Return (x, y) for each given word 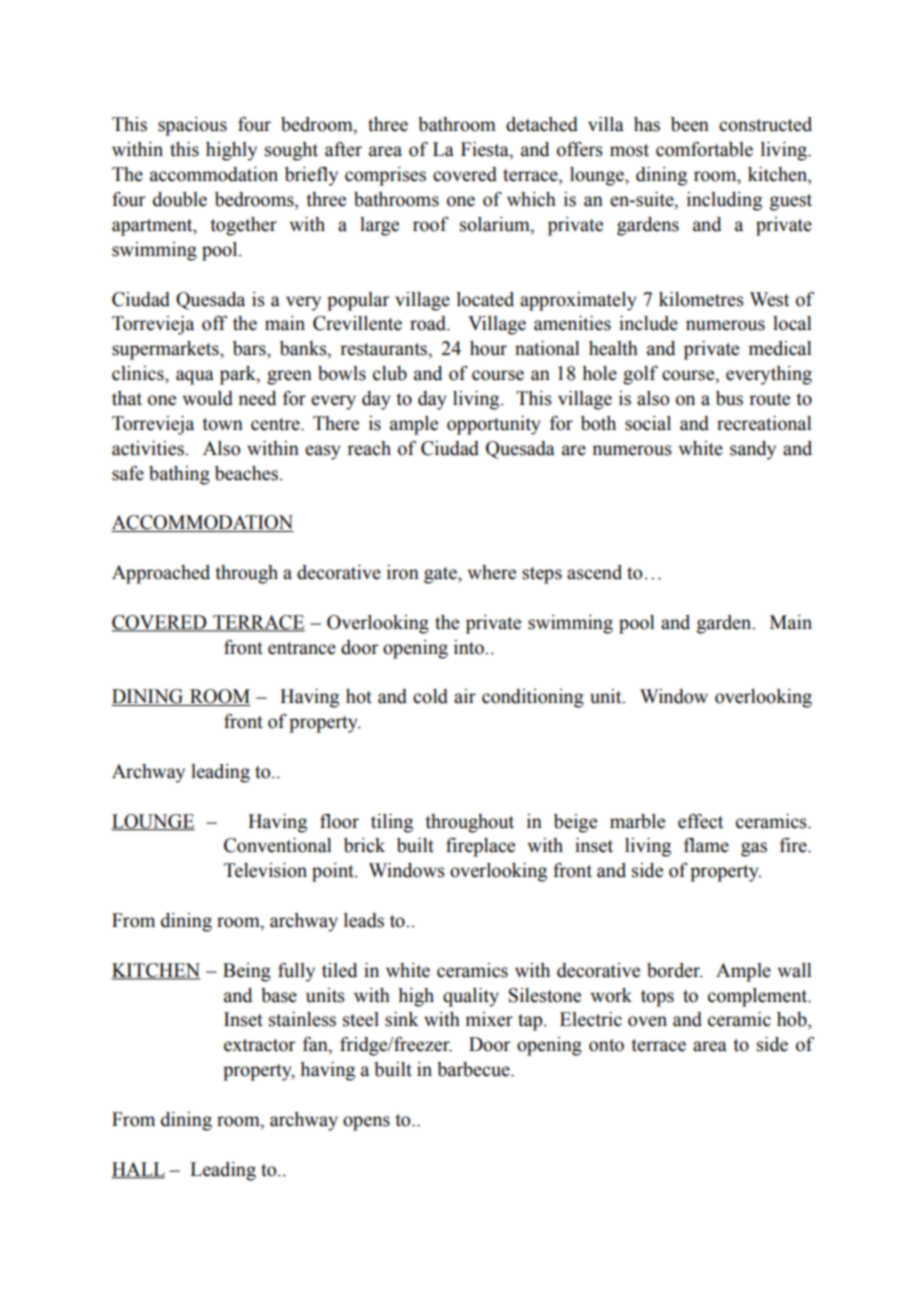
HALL (138, 1170)
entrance (302, 648)
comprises (385, 176)
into (470, 647)
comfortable (704, 149)
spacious (192, 126)
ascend (594, 572)
